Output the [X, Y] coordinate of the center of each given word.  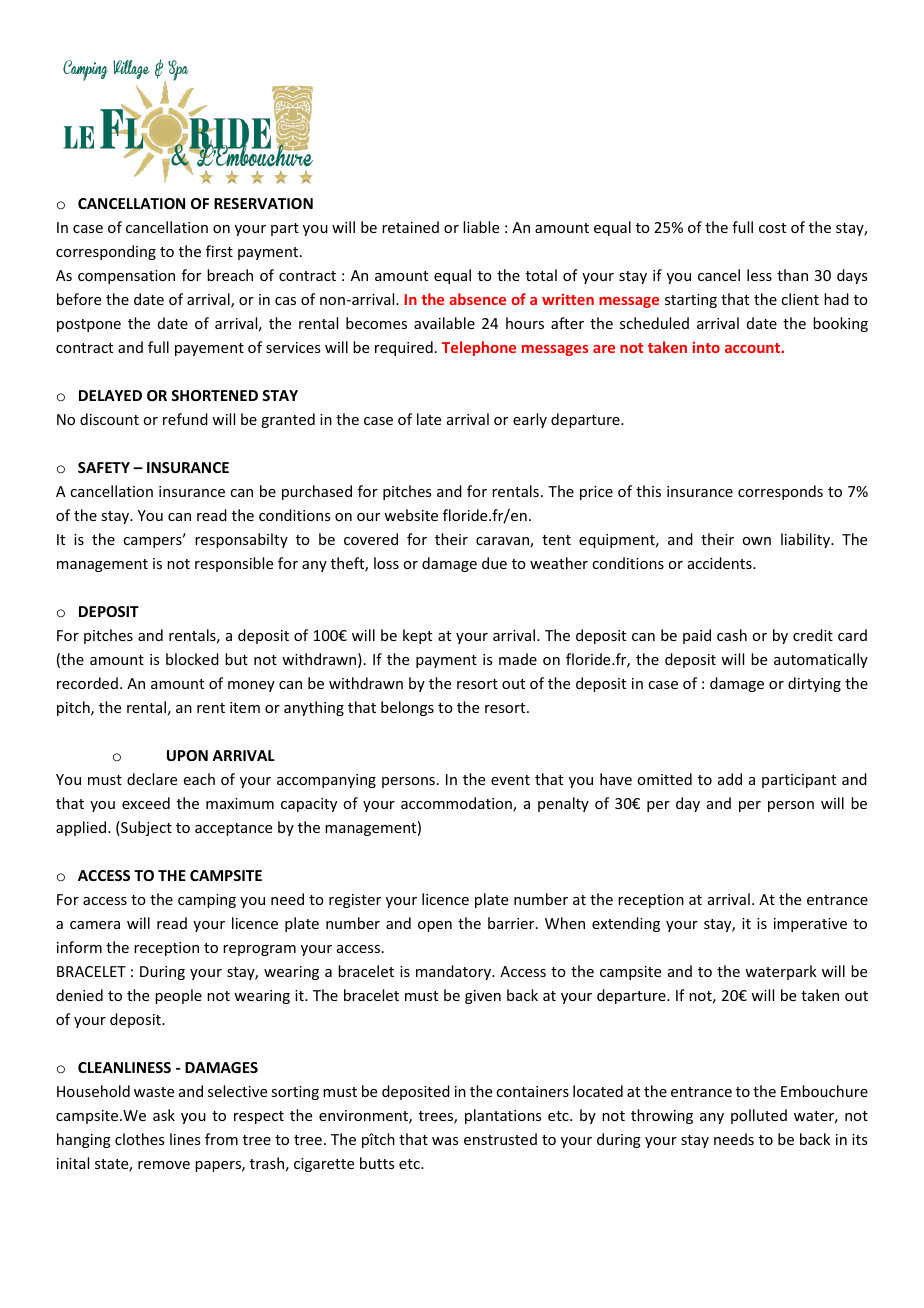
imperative [810, 925]
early [530, 420]
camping [207, 901]
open [435, 926]
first [219, 251]
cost [772, 228]
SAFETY [104, 467]
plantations [503, 1116]
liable [481, 227]
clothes [139, 1139]
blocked [192, 659]
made [518, 659]
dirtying [814, 684]
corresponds [780, 492]
